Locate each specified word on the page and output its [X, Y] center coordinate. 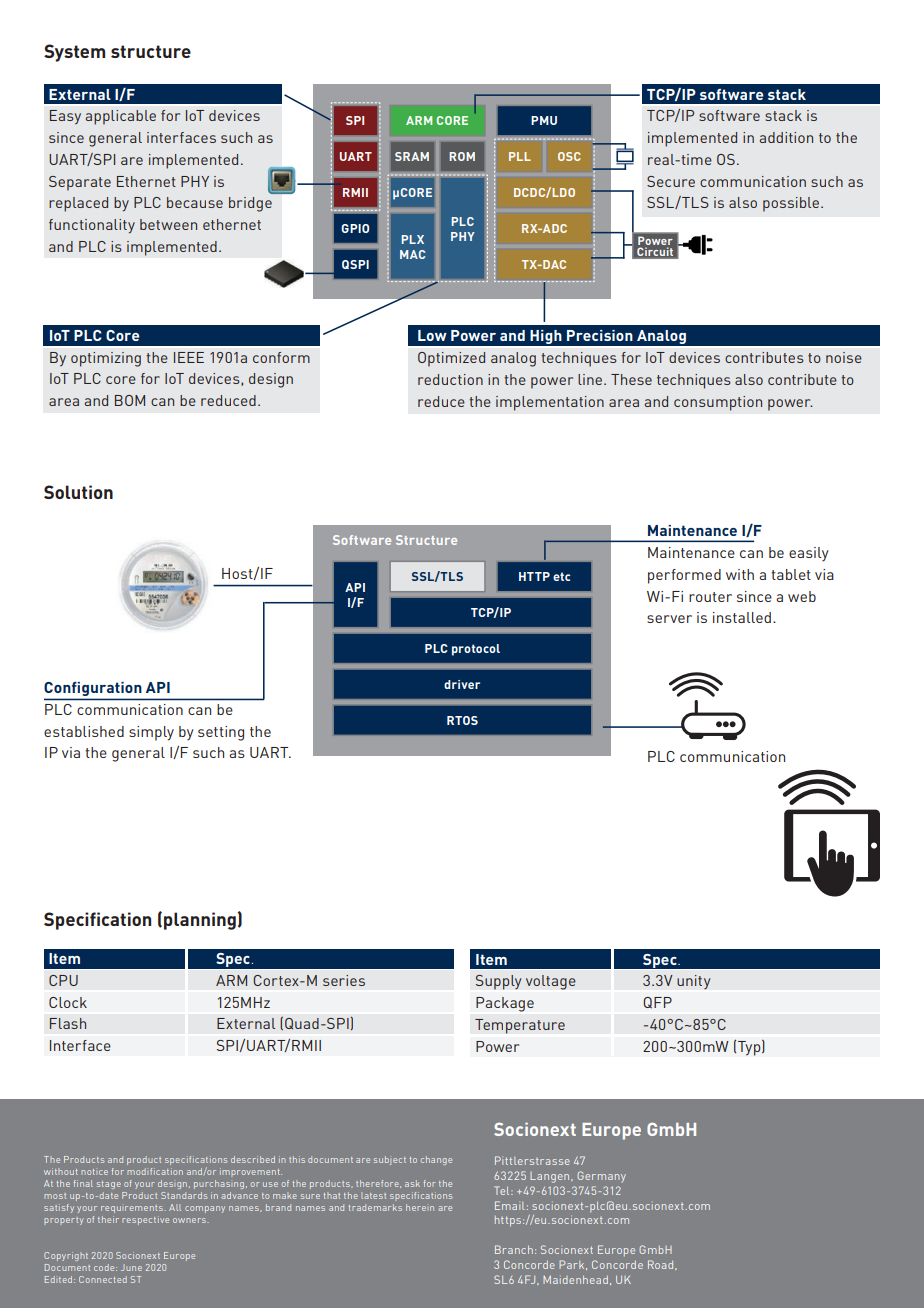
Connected [103, 1279]
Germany [601, 1176]
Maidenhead [575, 1279]
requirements [133, 1209]
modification [155, 1171]
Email [510, 1205]
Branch [514, 1249]
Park [573, 1265]
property [64, 1221]
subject [390, 1160]
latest [373, 1195]
